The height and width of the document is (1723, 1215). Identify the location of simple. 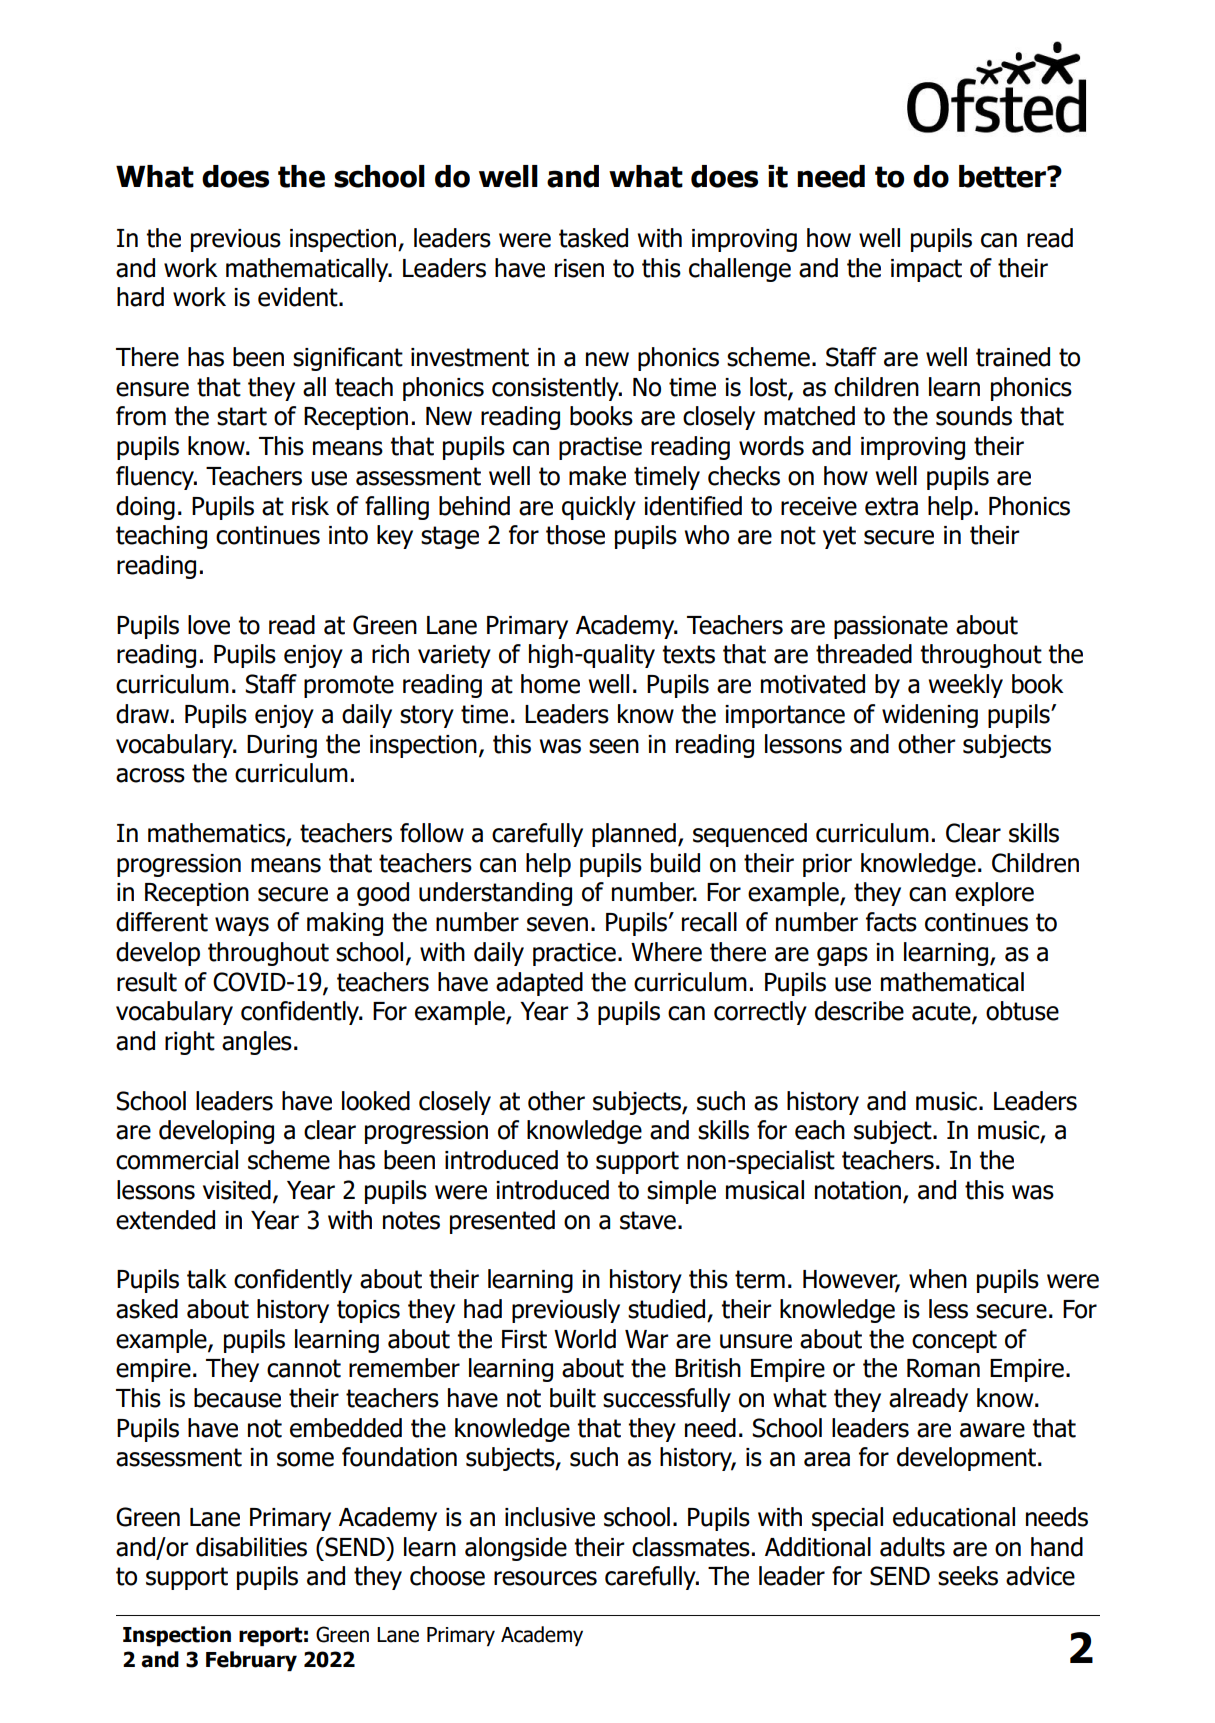
(681, 1192).
